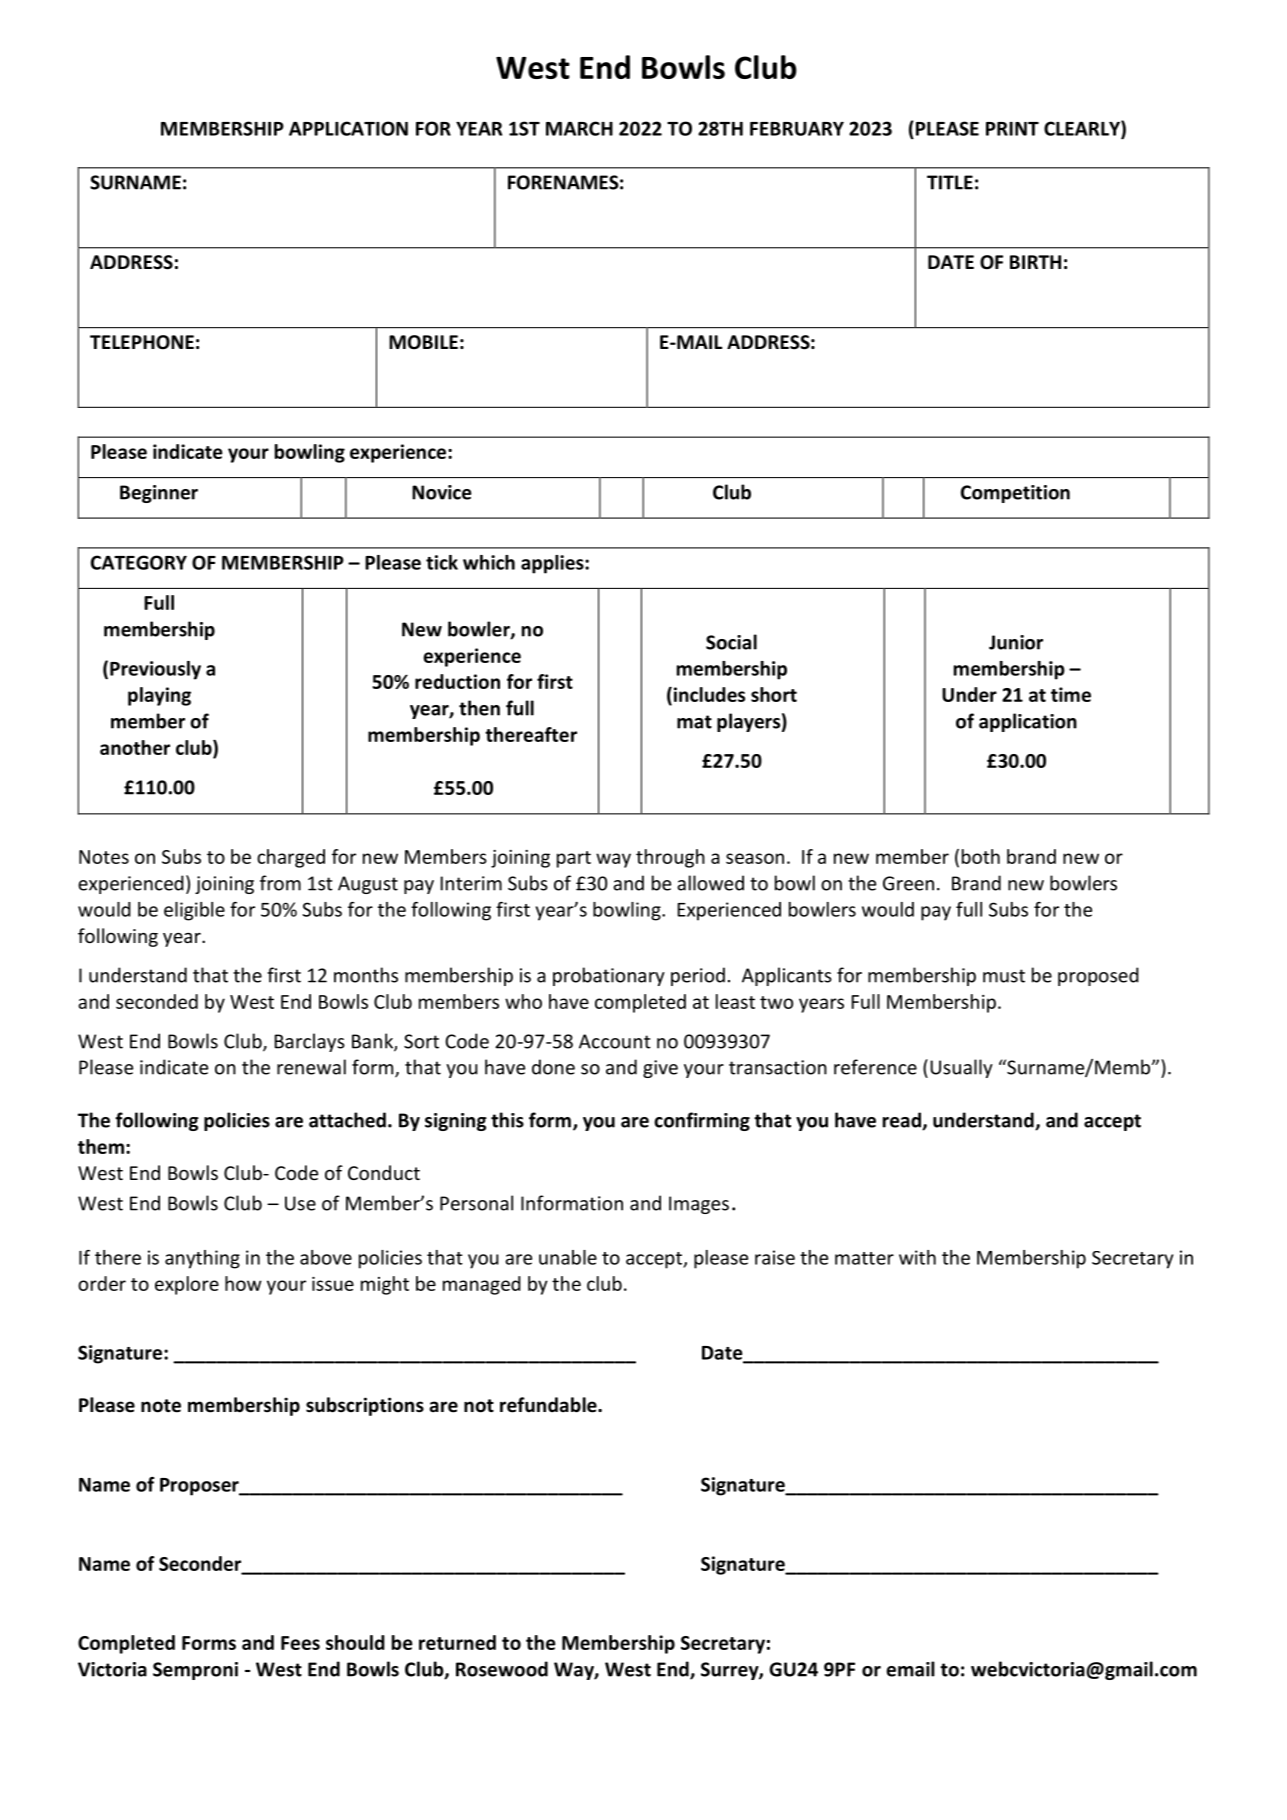  What do you see at coordinates (579, 128) in the screenshot?
I see `MARCH` at bounding box center [579, 128].
